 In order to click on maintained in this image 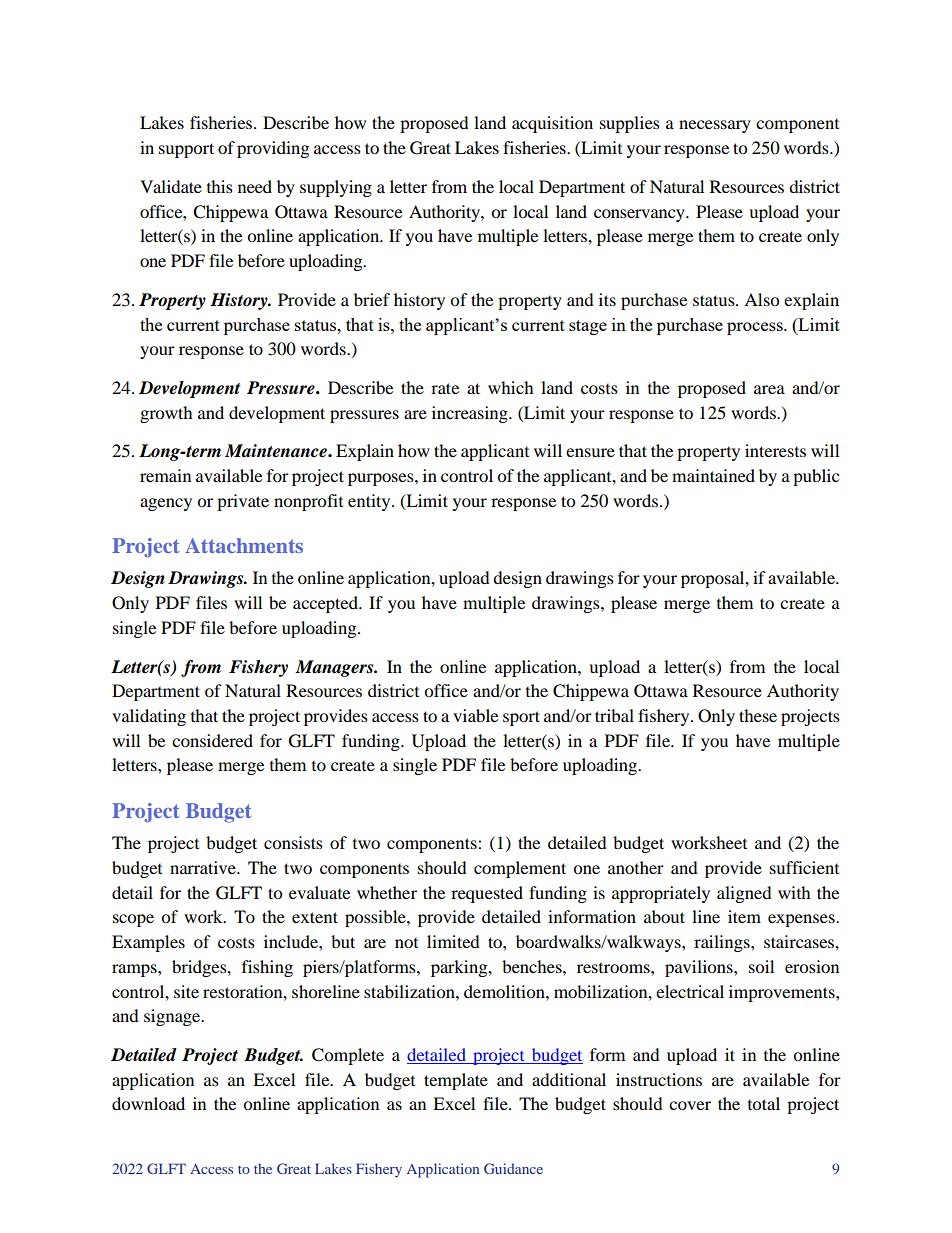, I will do `click(713, 475)`.
